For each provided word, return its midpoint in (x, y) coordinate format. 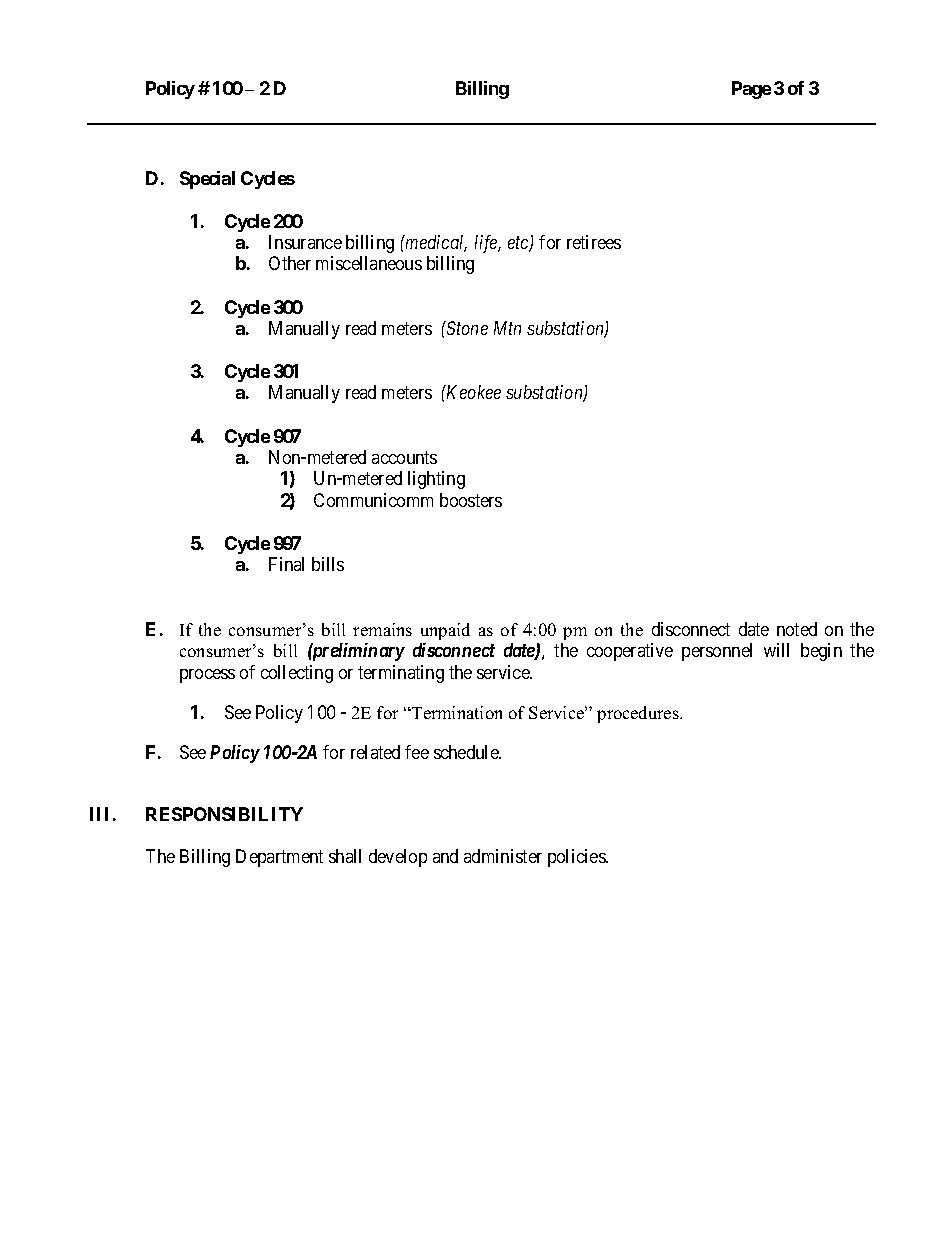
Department (279, 858)
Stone (466, 328)
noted (797, 629)
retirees (594, 242)
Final (286, 564)
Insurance (305, 242)
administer (503, 856)
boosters (471, 500)
